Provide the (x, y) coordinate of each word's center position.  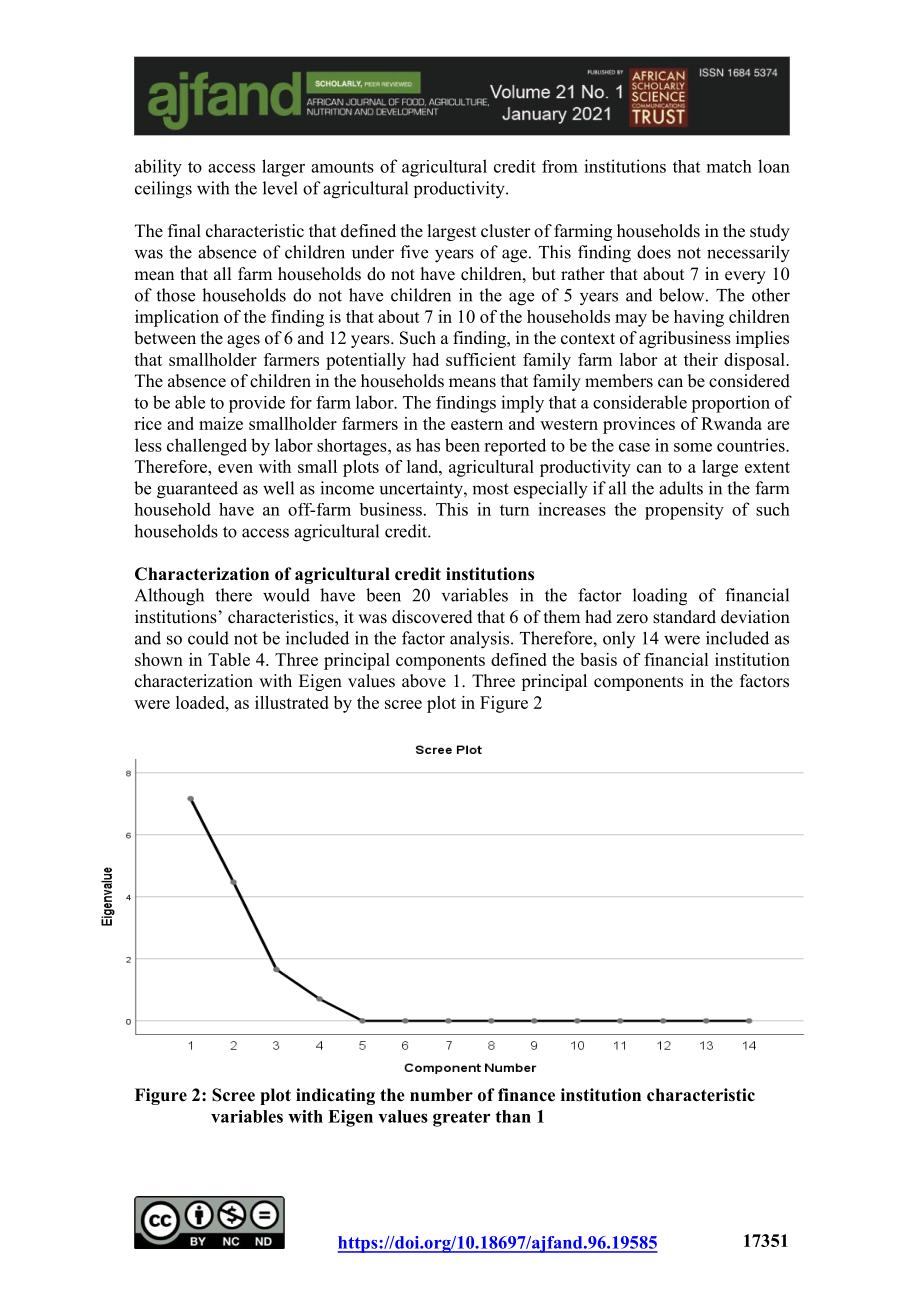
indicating (335, 1096)
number (441, 1095)
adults (681, 488)
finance (526, 1095)
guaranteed (197, 490)
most (490, 489)
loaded (201, 702)
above (424, 681)
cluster (506, 231)
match (729, 166)
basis (598, 659)
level (280, 188)
